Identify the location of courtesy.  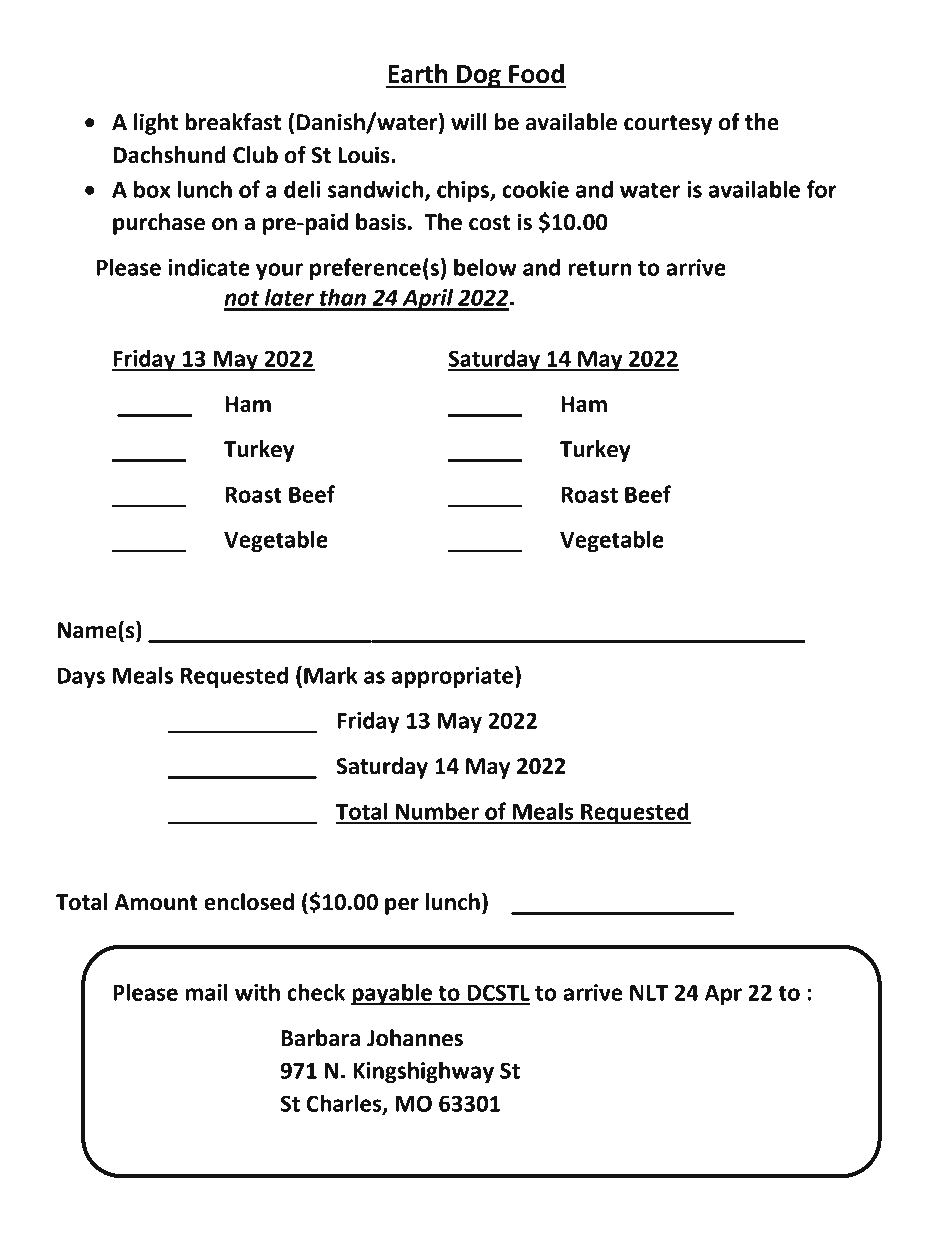
(668, 125).
